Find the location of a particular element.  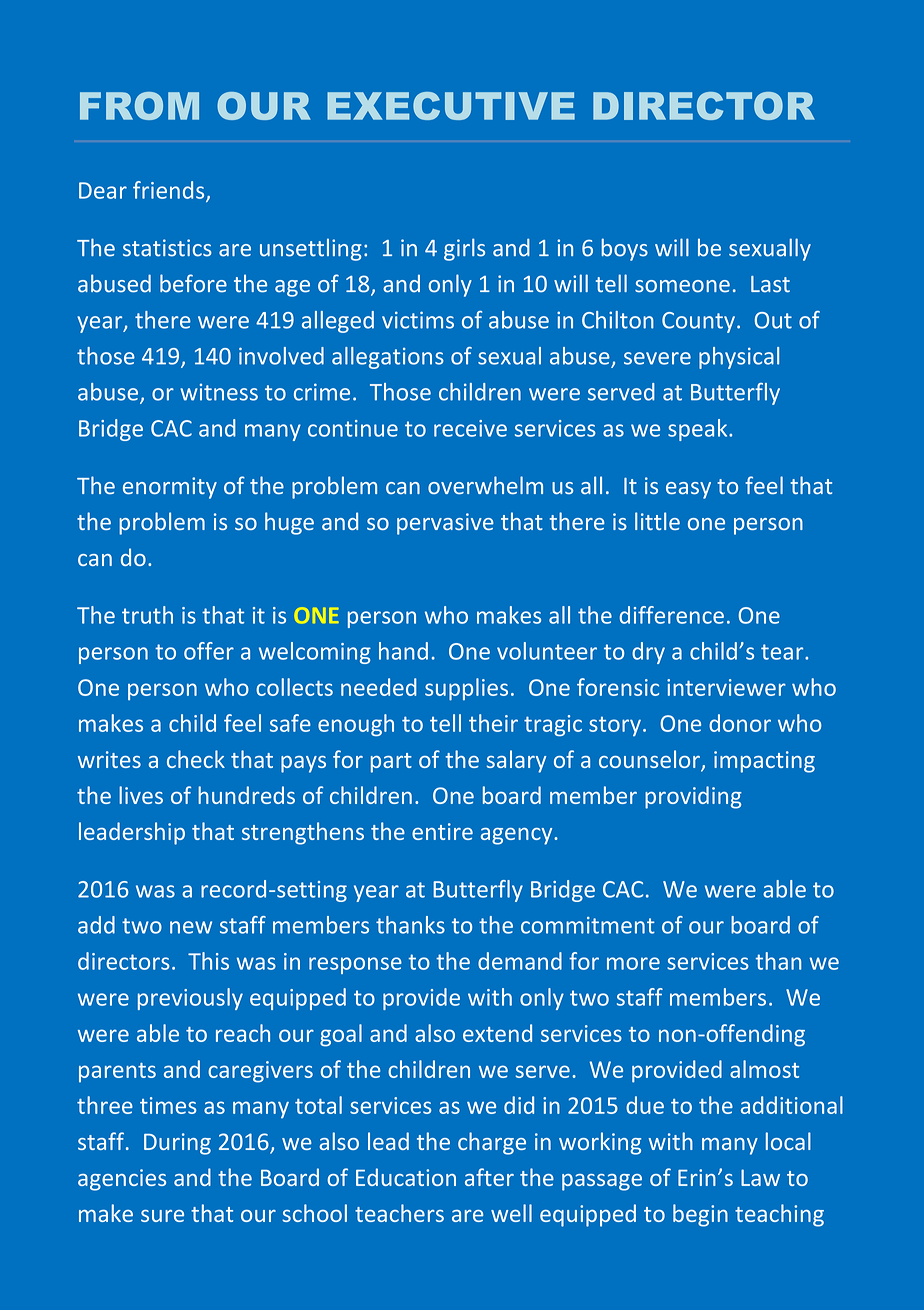

EXECUTIVE is located at coordinates (451, 106).
